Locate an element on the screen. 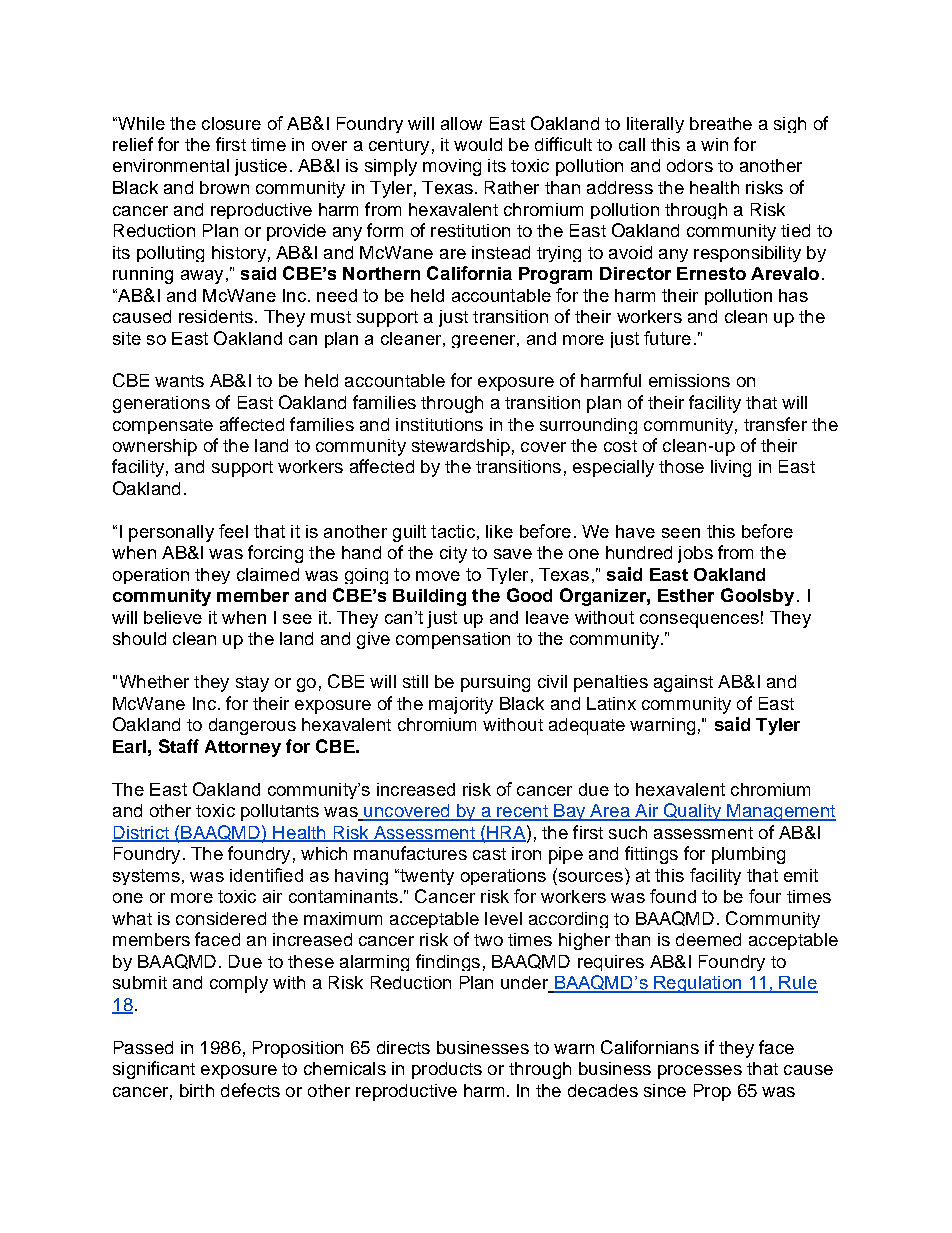 Image resolution: width=952 pixels, height=1233 pixels. living is located at coordinates (731, 468).
